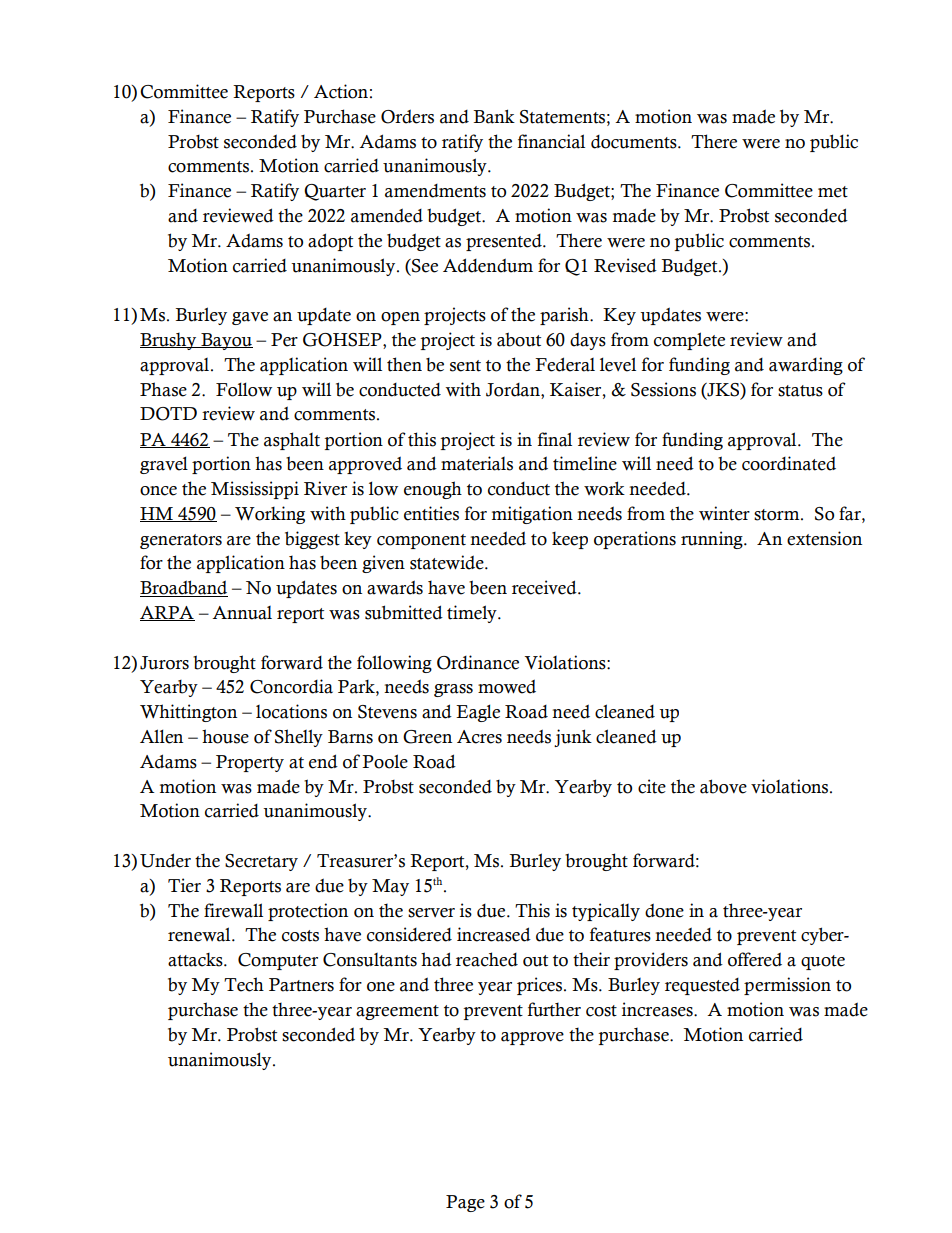 Image resolution: width=952 pixels, height=1233 pixels. I want to click on further, so click(554, 1009).
